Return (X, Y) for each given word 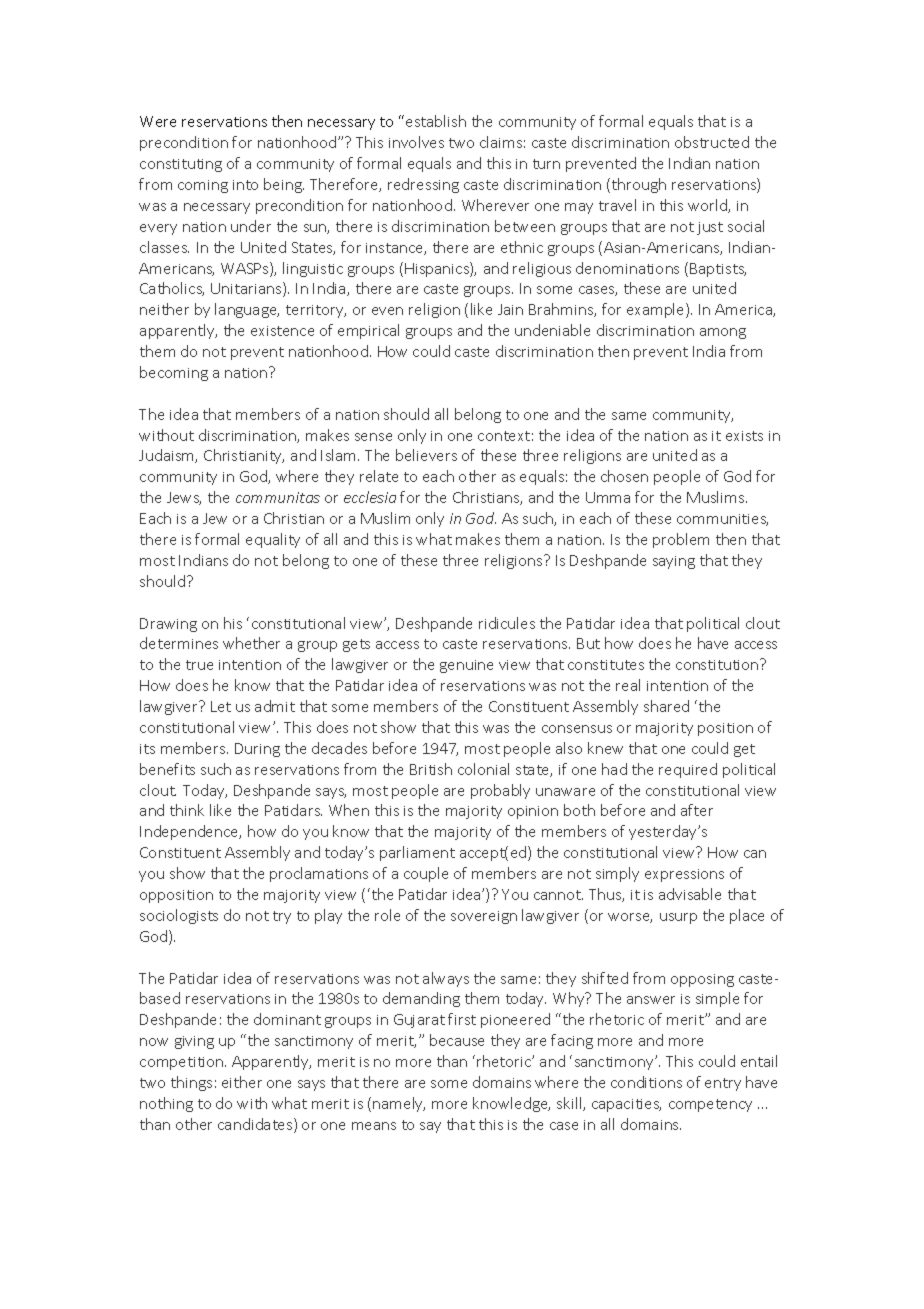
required (688, 770)
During (257, 750)
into (245, 185)
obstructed (712, 142)
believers (426, 455)
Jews (184, 498)
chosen (624, 476)
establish (436, 121)
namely (399, 1104)
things (191, 1083)
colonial (483, 769)
